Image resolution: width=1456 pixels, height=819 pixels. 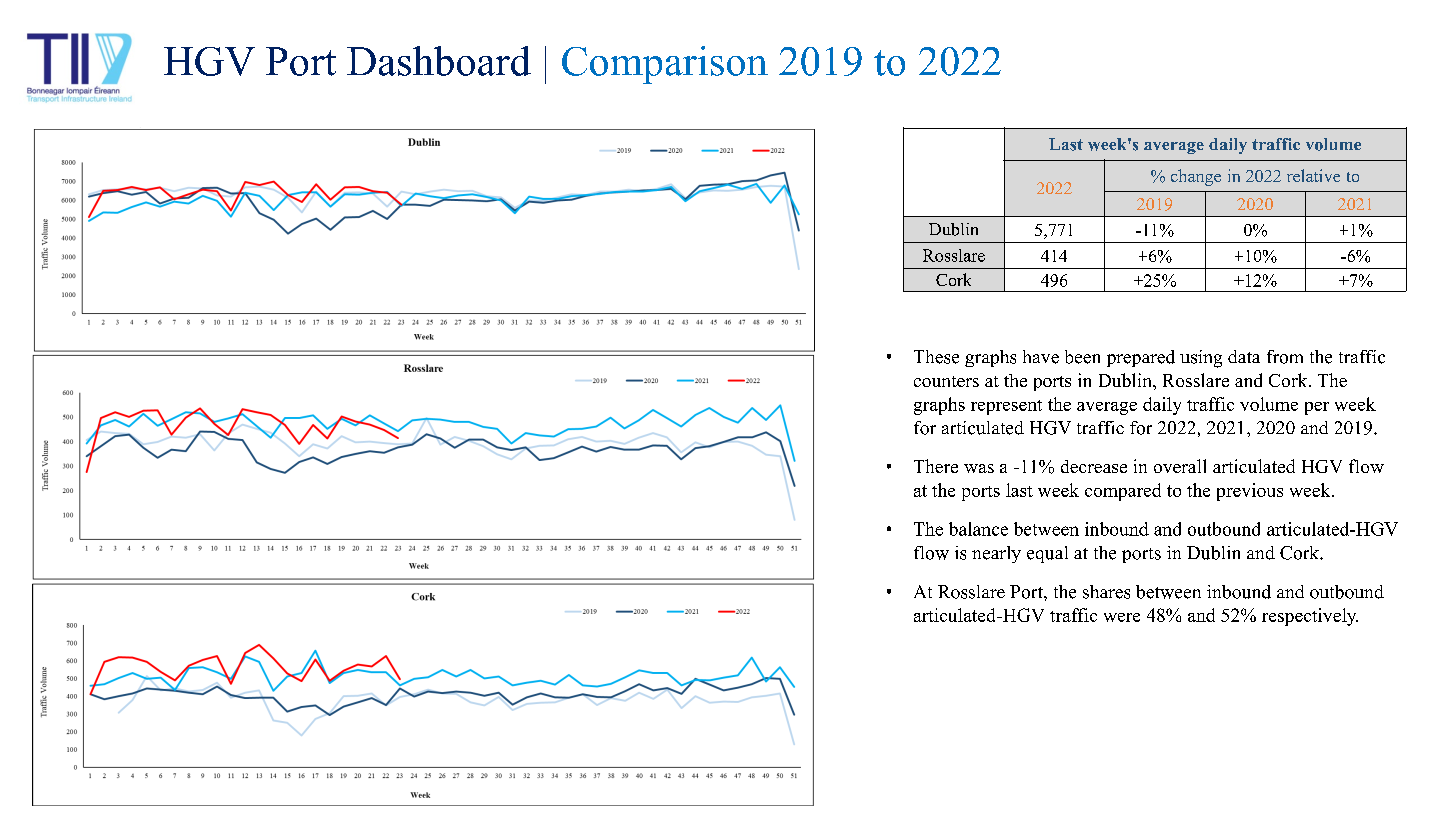 I want to click on Dashboard, so click(x=439, y=61).
